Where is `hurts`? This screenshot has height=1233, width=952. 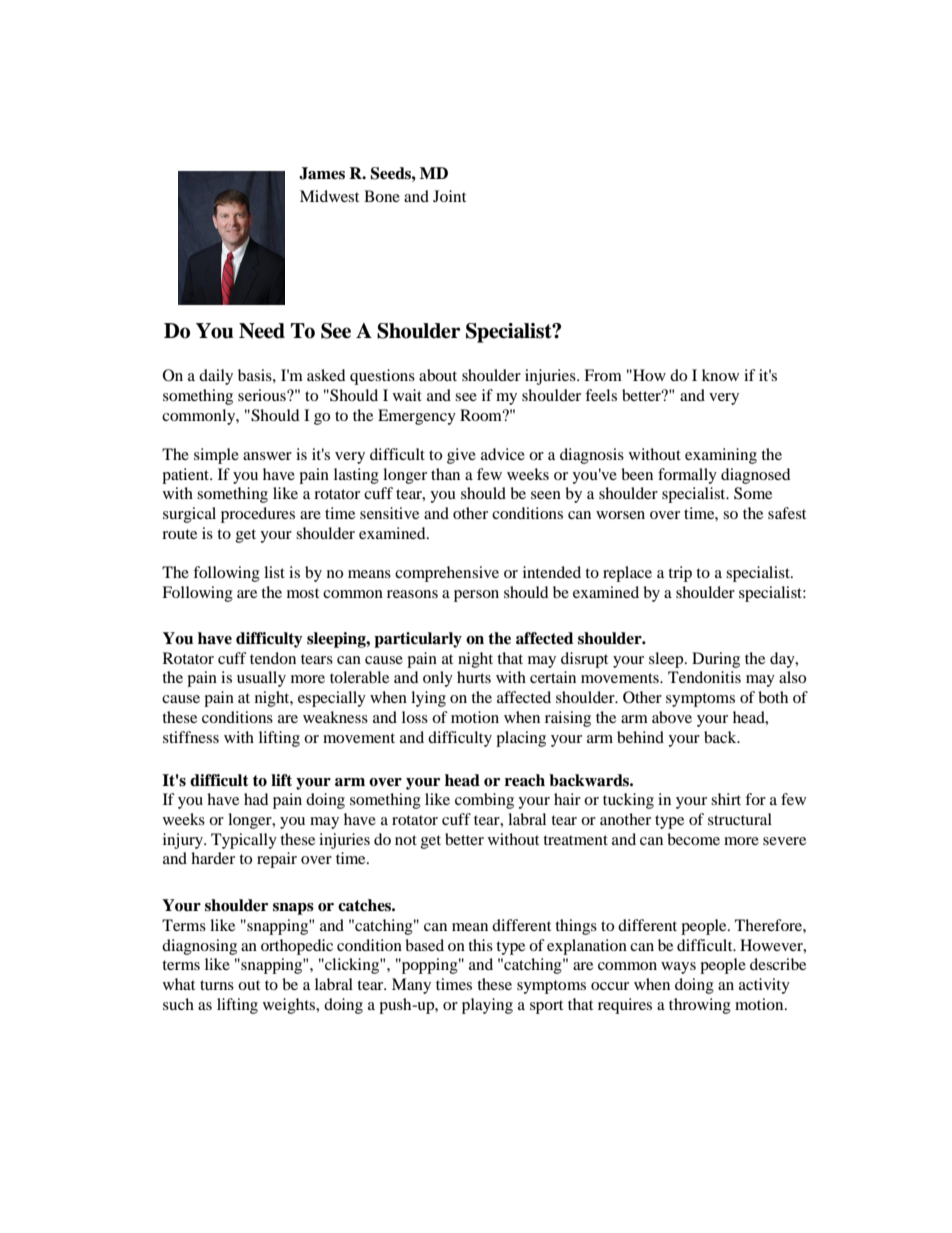 hurts is located at coordinates (474, 677).
